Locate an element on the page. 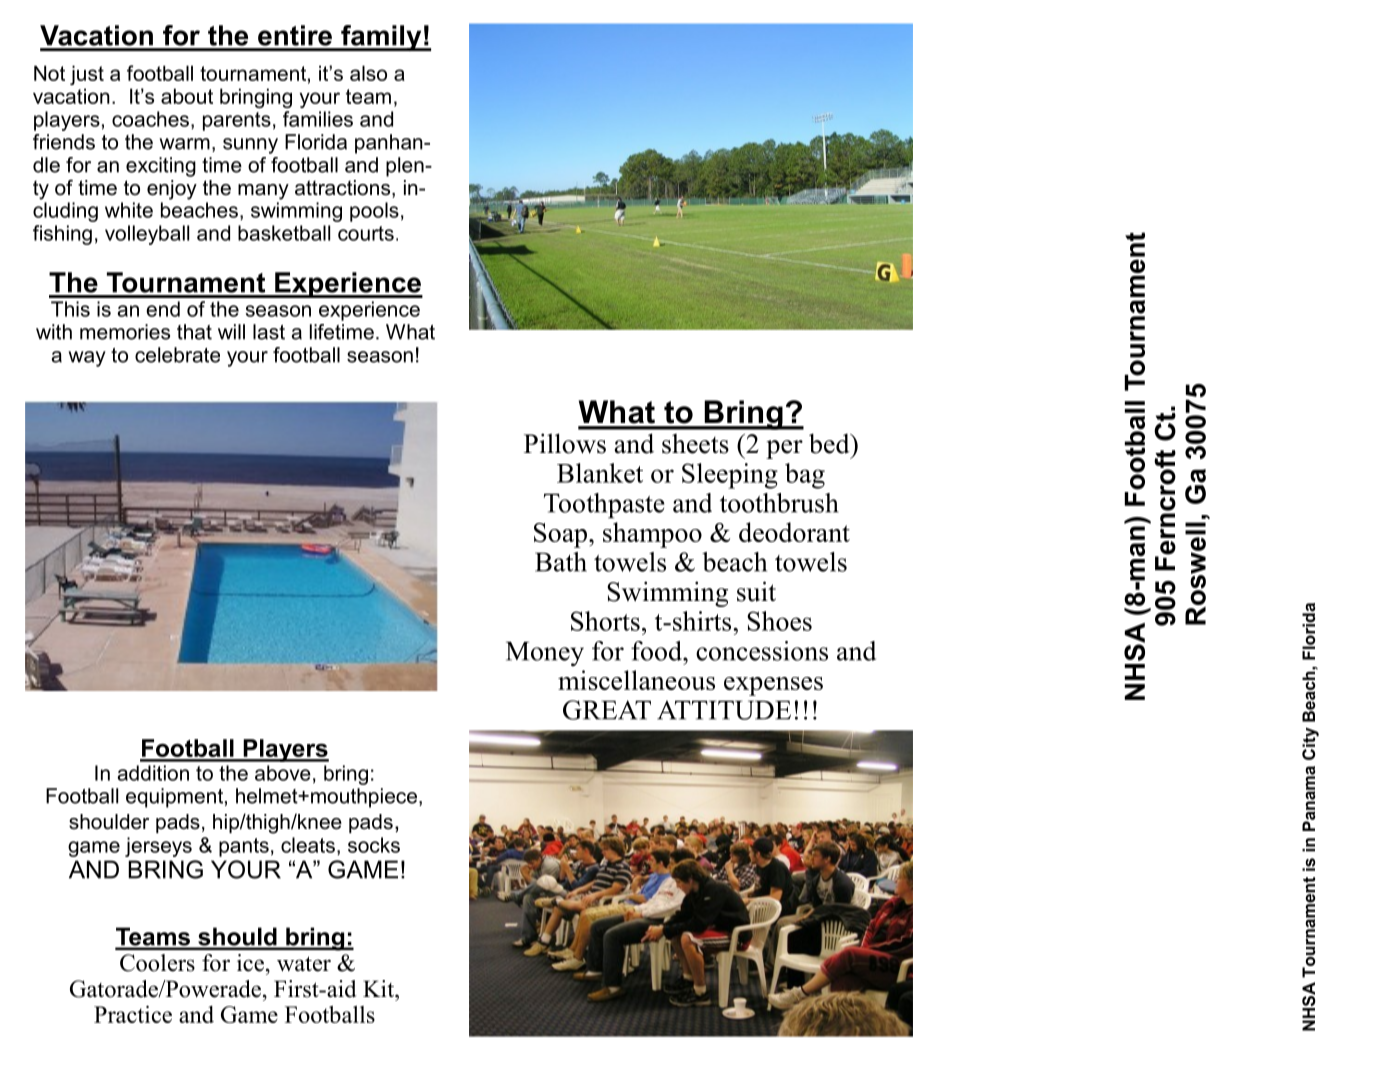  Coolers is located at coordinates (157, 963).
